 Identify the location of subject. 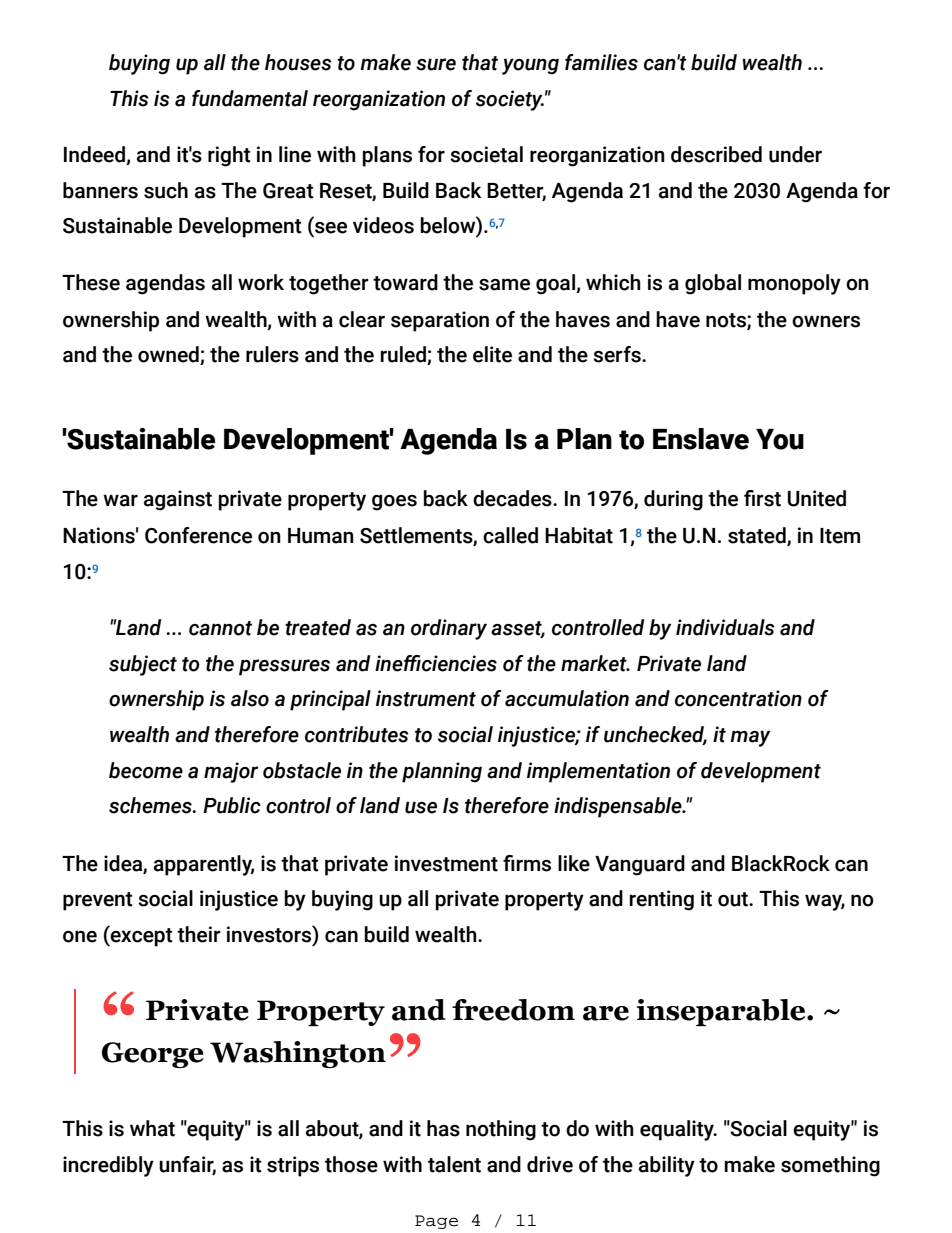
(143, 665).
